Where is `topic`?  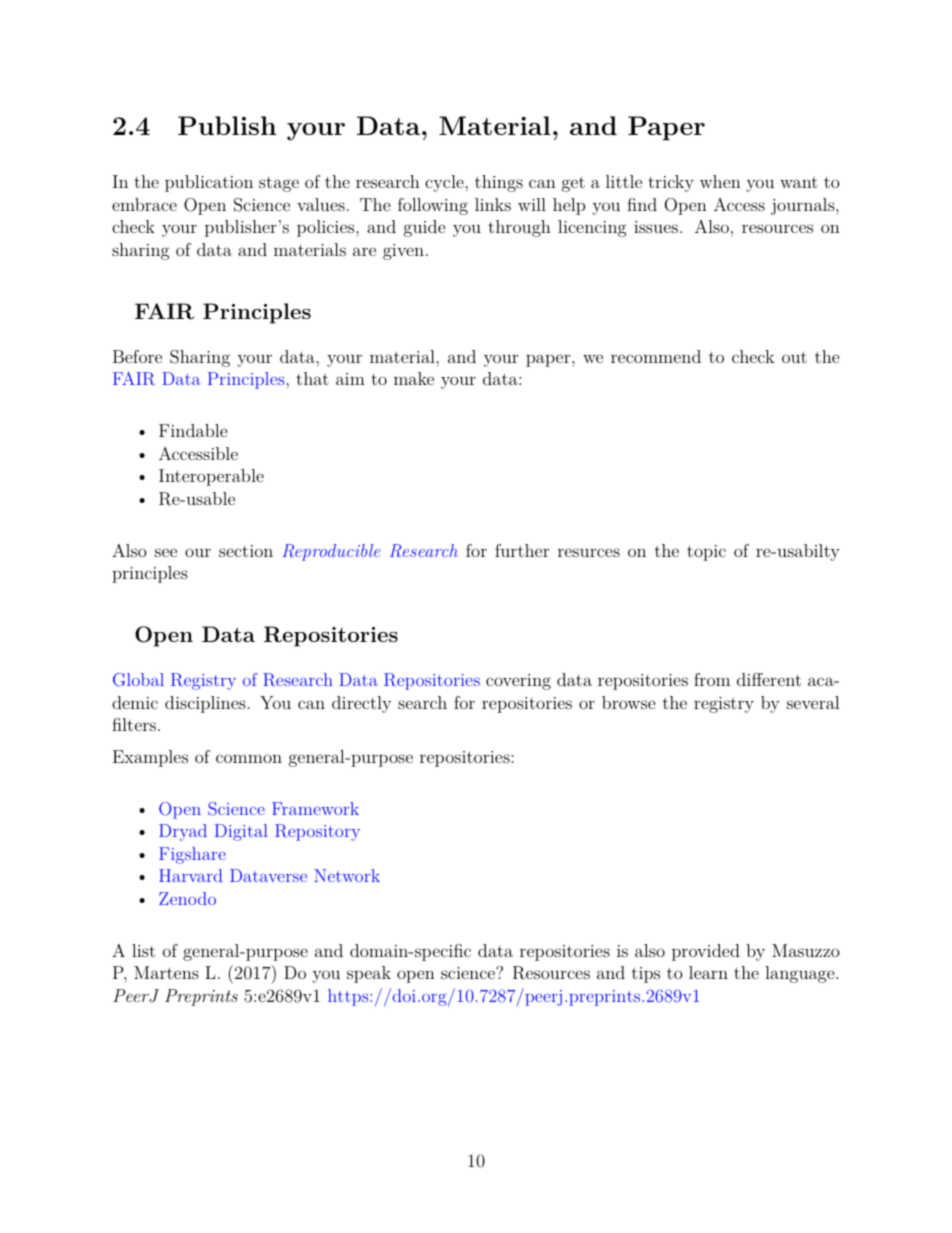
topic is located at coordinates (706, 553).
